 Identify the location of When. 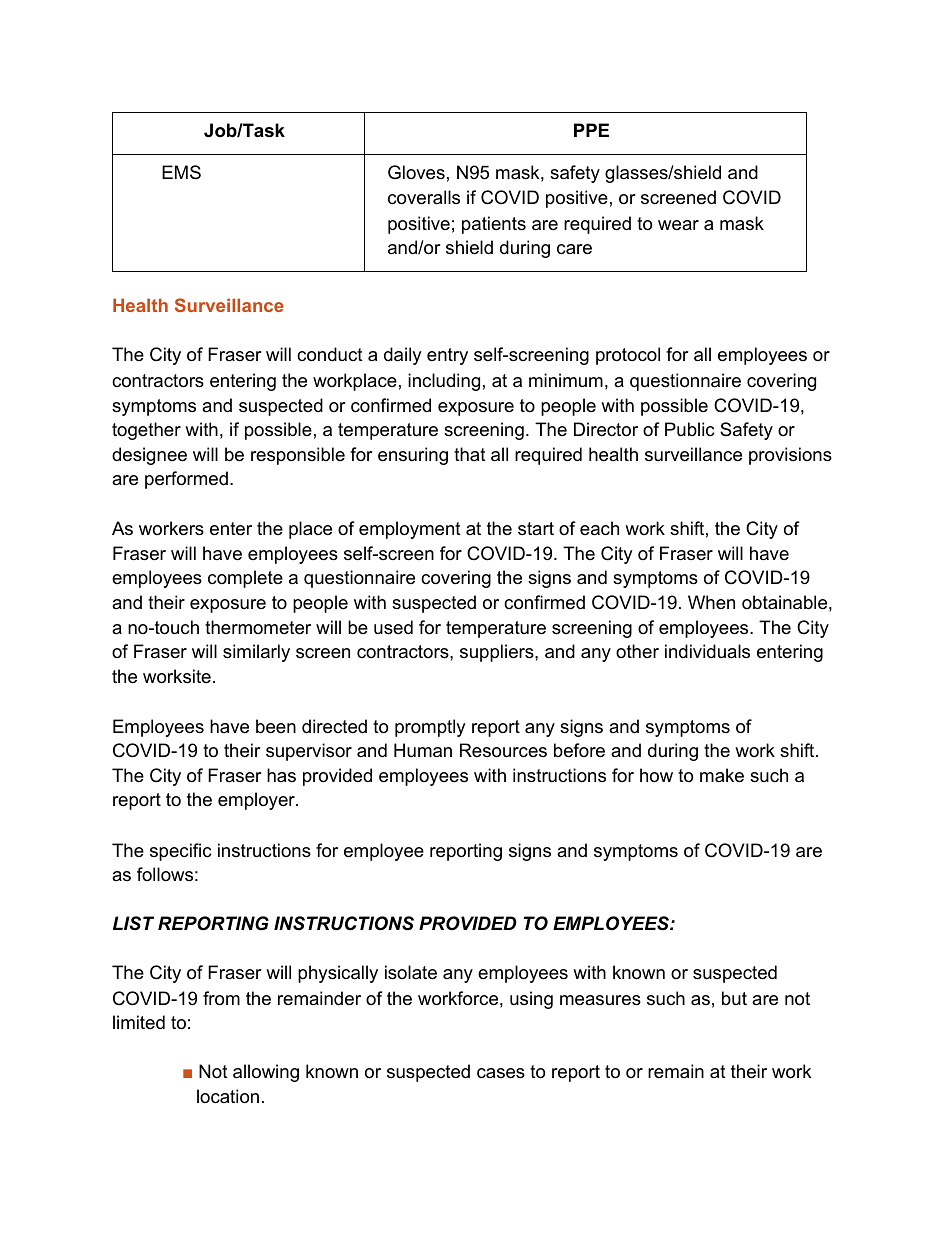
(711, 602).
